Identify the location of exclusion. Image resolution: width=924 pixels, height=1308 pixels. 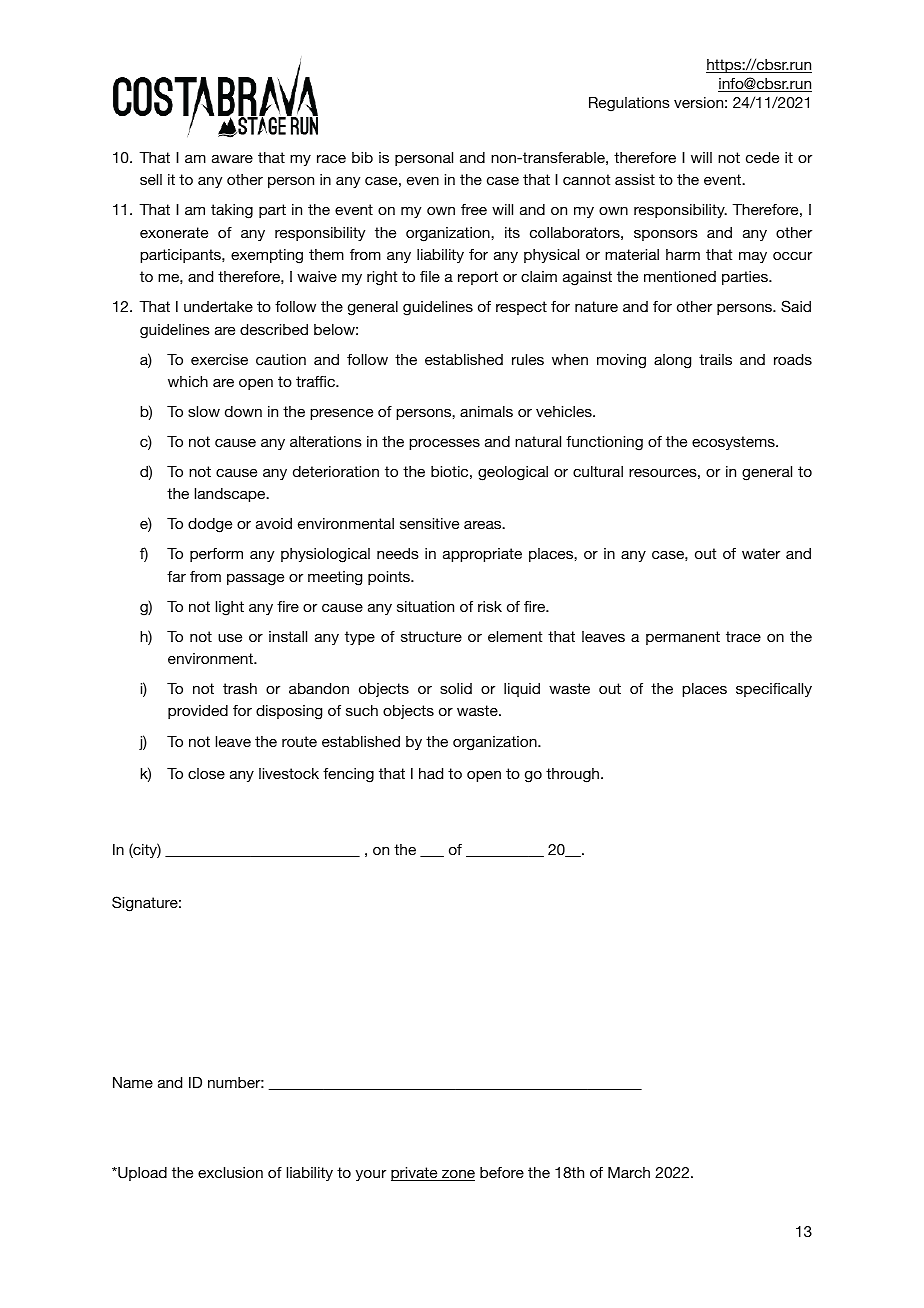
(230, 1172).
